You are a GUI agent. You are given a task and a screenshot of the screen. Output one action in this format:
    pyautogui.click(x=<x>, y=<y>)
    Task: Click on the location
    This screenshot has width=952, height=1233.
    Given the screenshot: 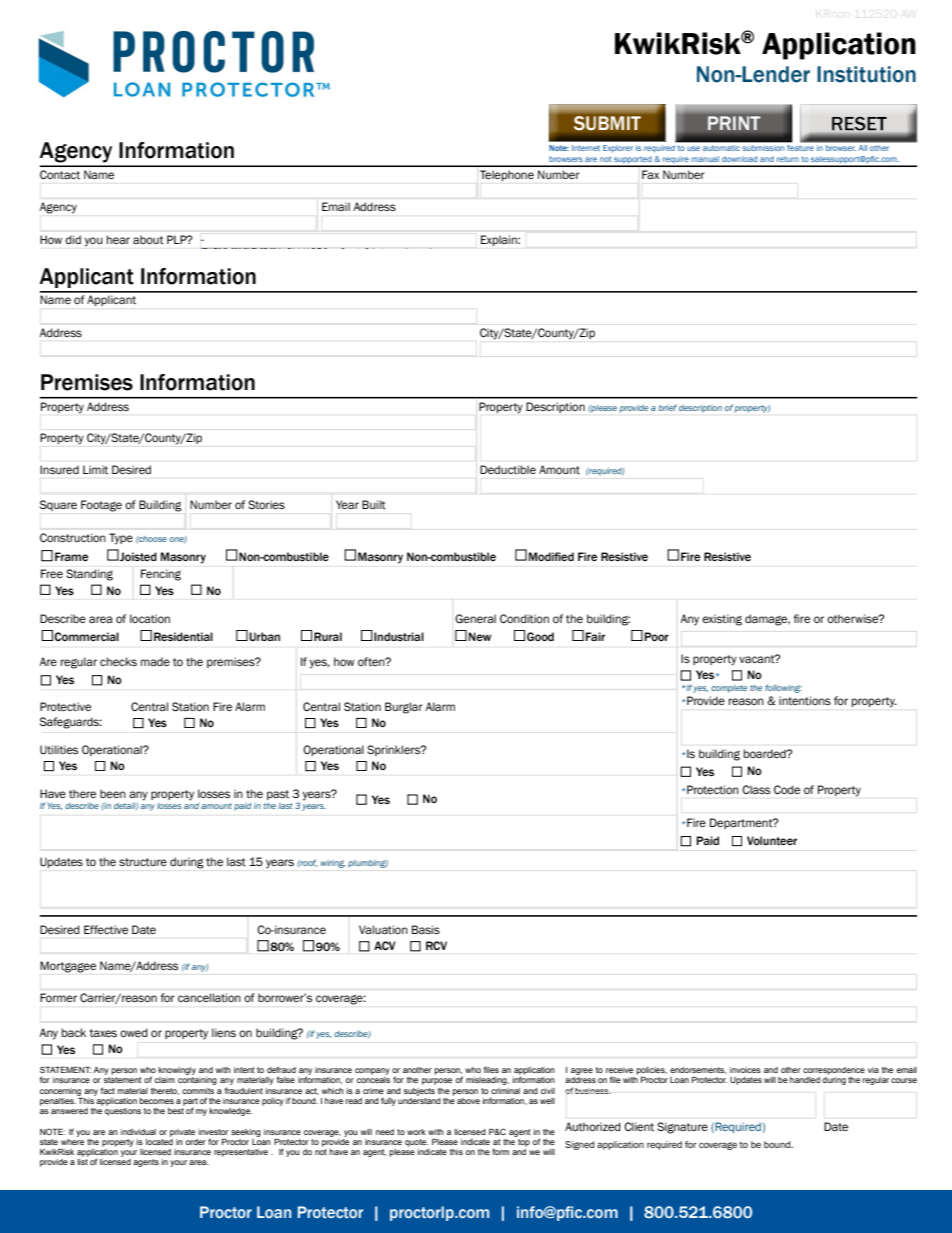 What is the action you would take?
    pyautogui.click(x=150, y=618)
